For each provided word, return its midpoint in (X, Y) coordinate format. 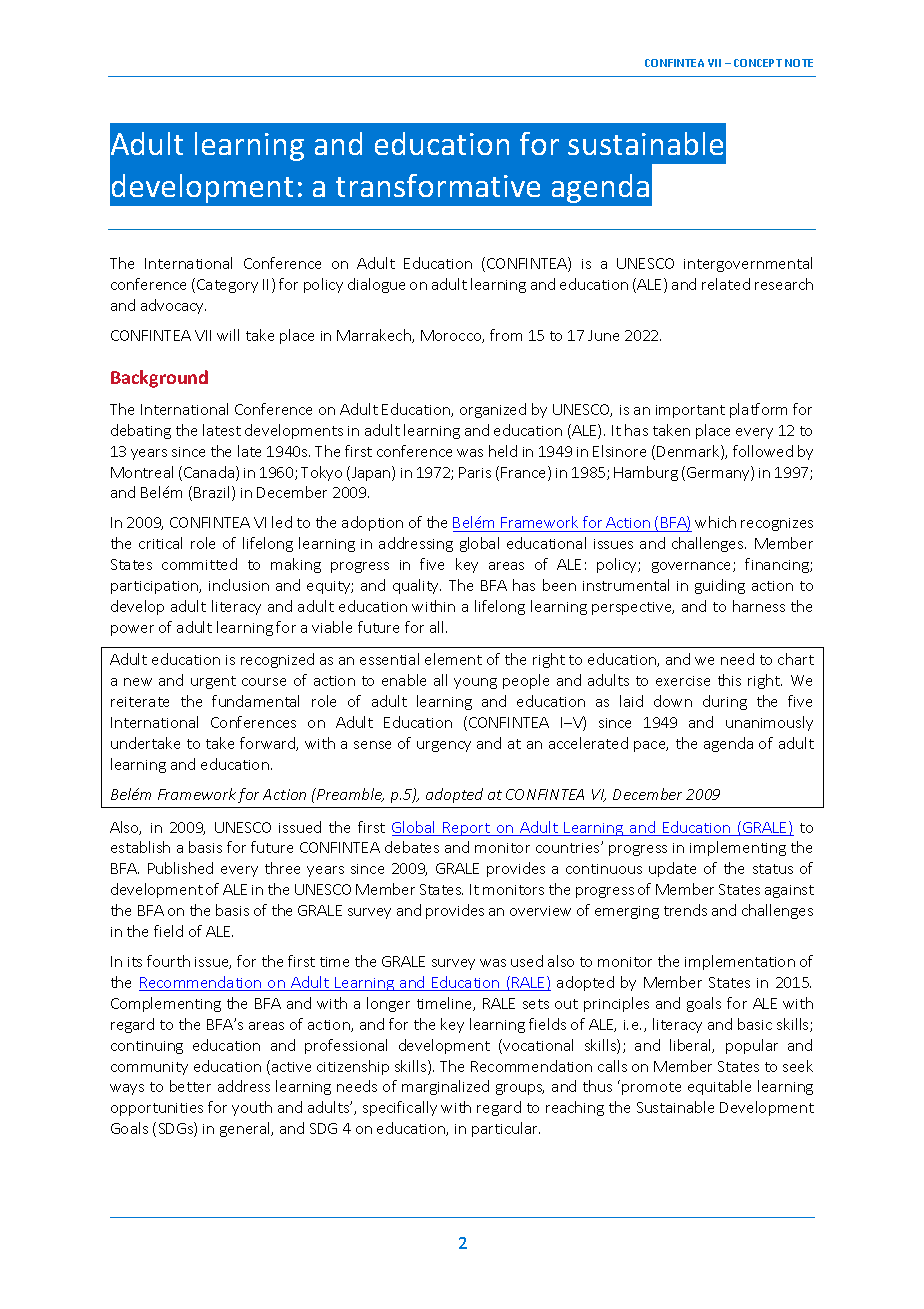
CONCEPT (758, 63)
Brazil (213, 493)
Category (227, 286)
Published (180, 868)
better (190, 1086)
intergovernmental (748, 264)
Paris (475, 472)
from (506, 335)
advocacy (173, 306)
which (715, 522)
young (475, 683)
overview (540, 911)
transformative (438, 185)
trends (685, 910)
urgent (213, 682)
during (725, 702)
